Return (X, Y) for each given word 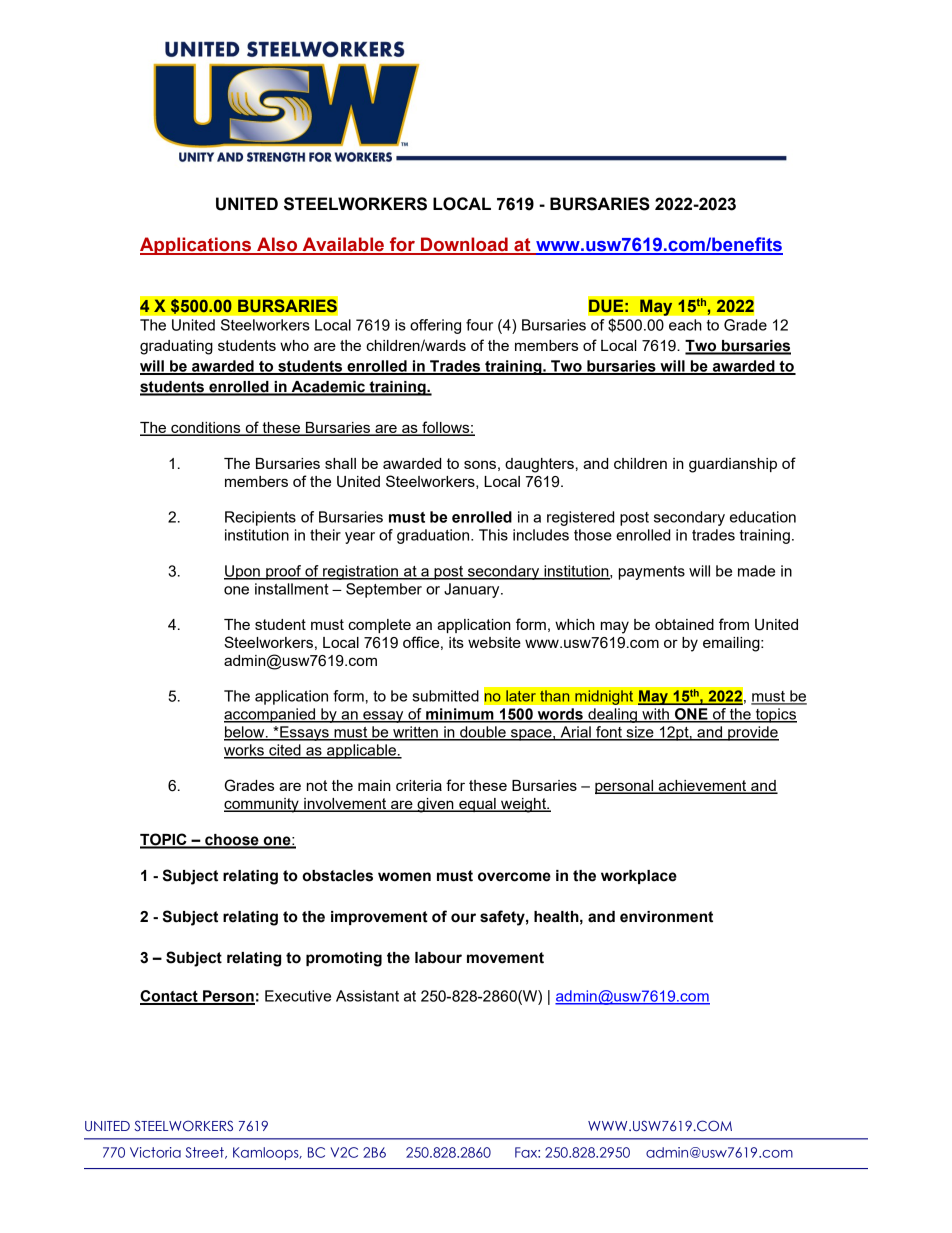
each (685, 325)
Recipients (260, 518)
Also (277, 245)
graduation (434, 536)
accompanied (271, 715)
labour (438, 958)
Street (205, 1153)
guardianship (733, 465)
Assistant (367, 996)
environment (666, 917)
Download (464, 245)
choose (232, 841)
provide (752, 733)
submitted (445, 696)
